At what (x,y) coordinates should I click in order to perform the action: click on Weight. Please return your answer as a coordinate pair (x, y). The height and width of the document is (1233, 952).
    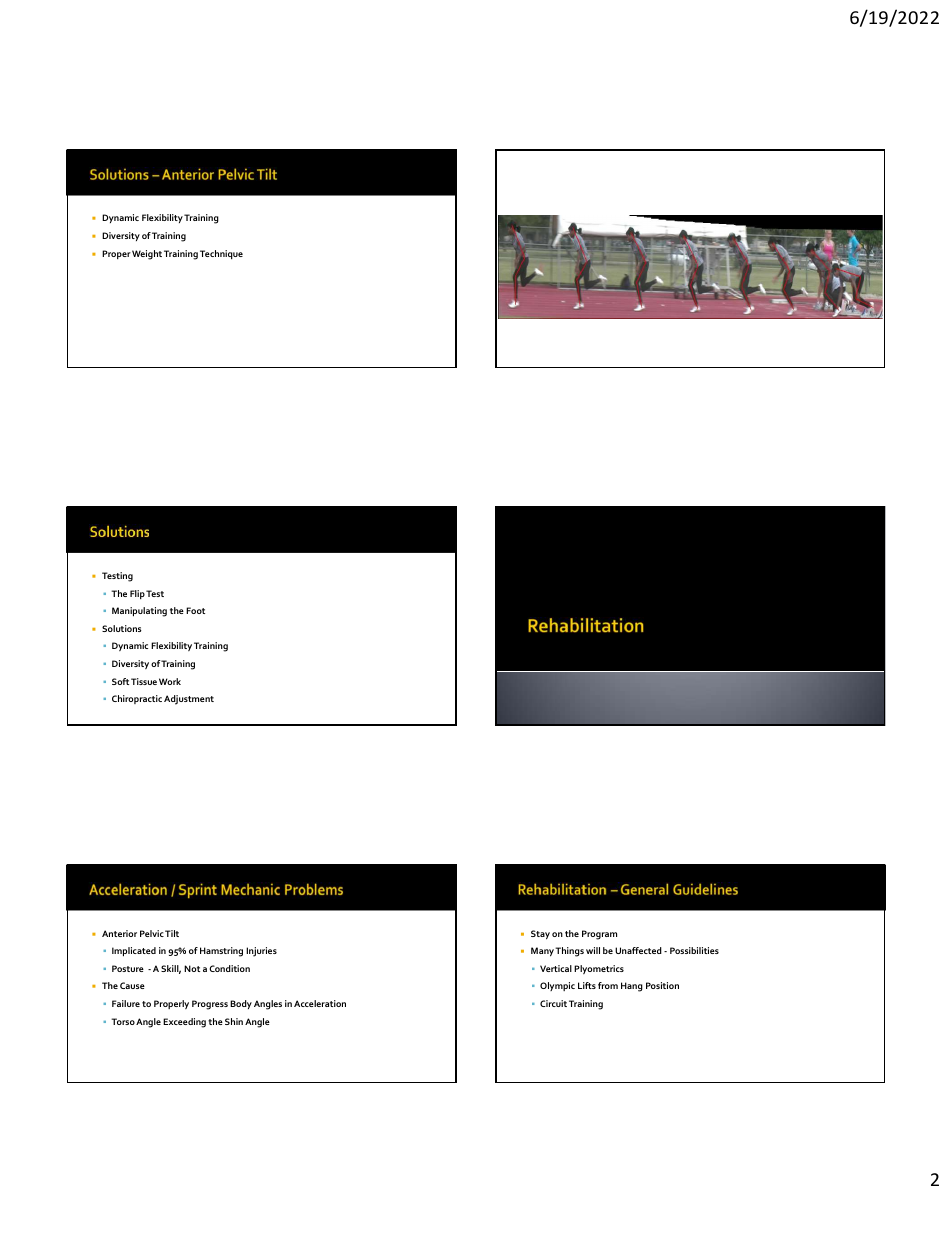
    Looking at the image, I should click on (148, 255).
